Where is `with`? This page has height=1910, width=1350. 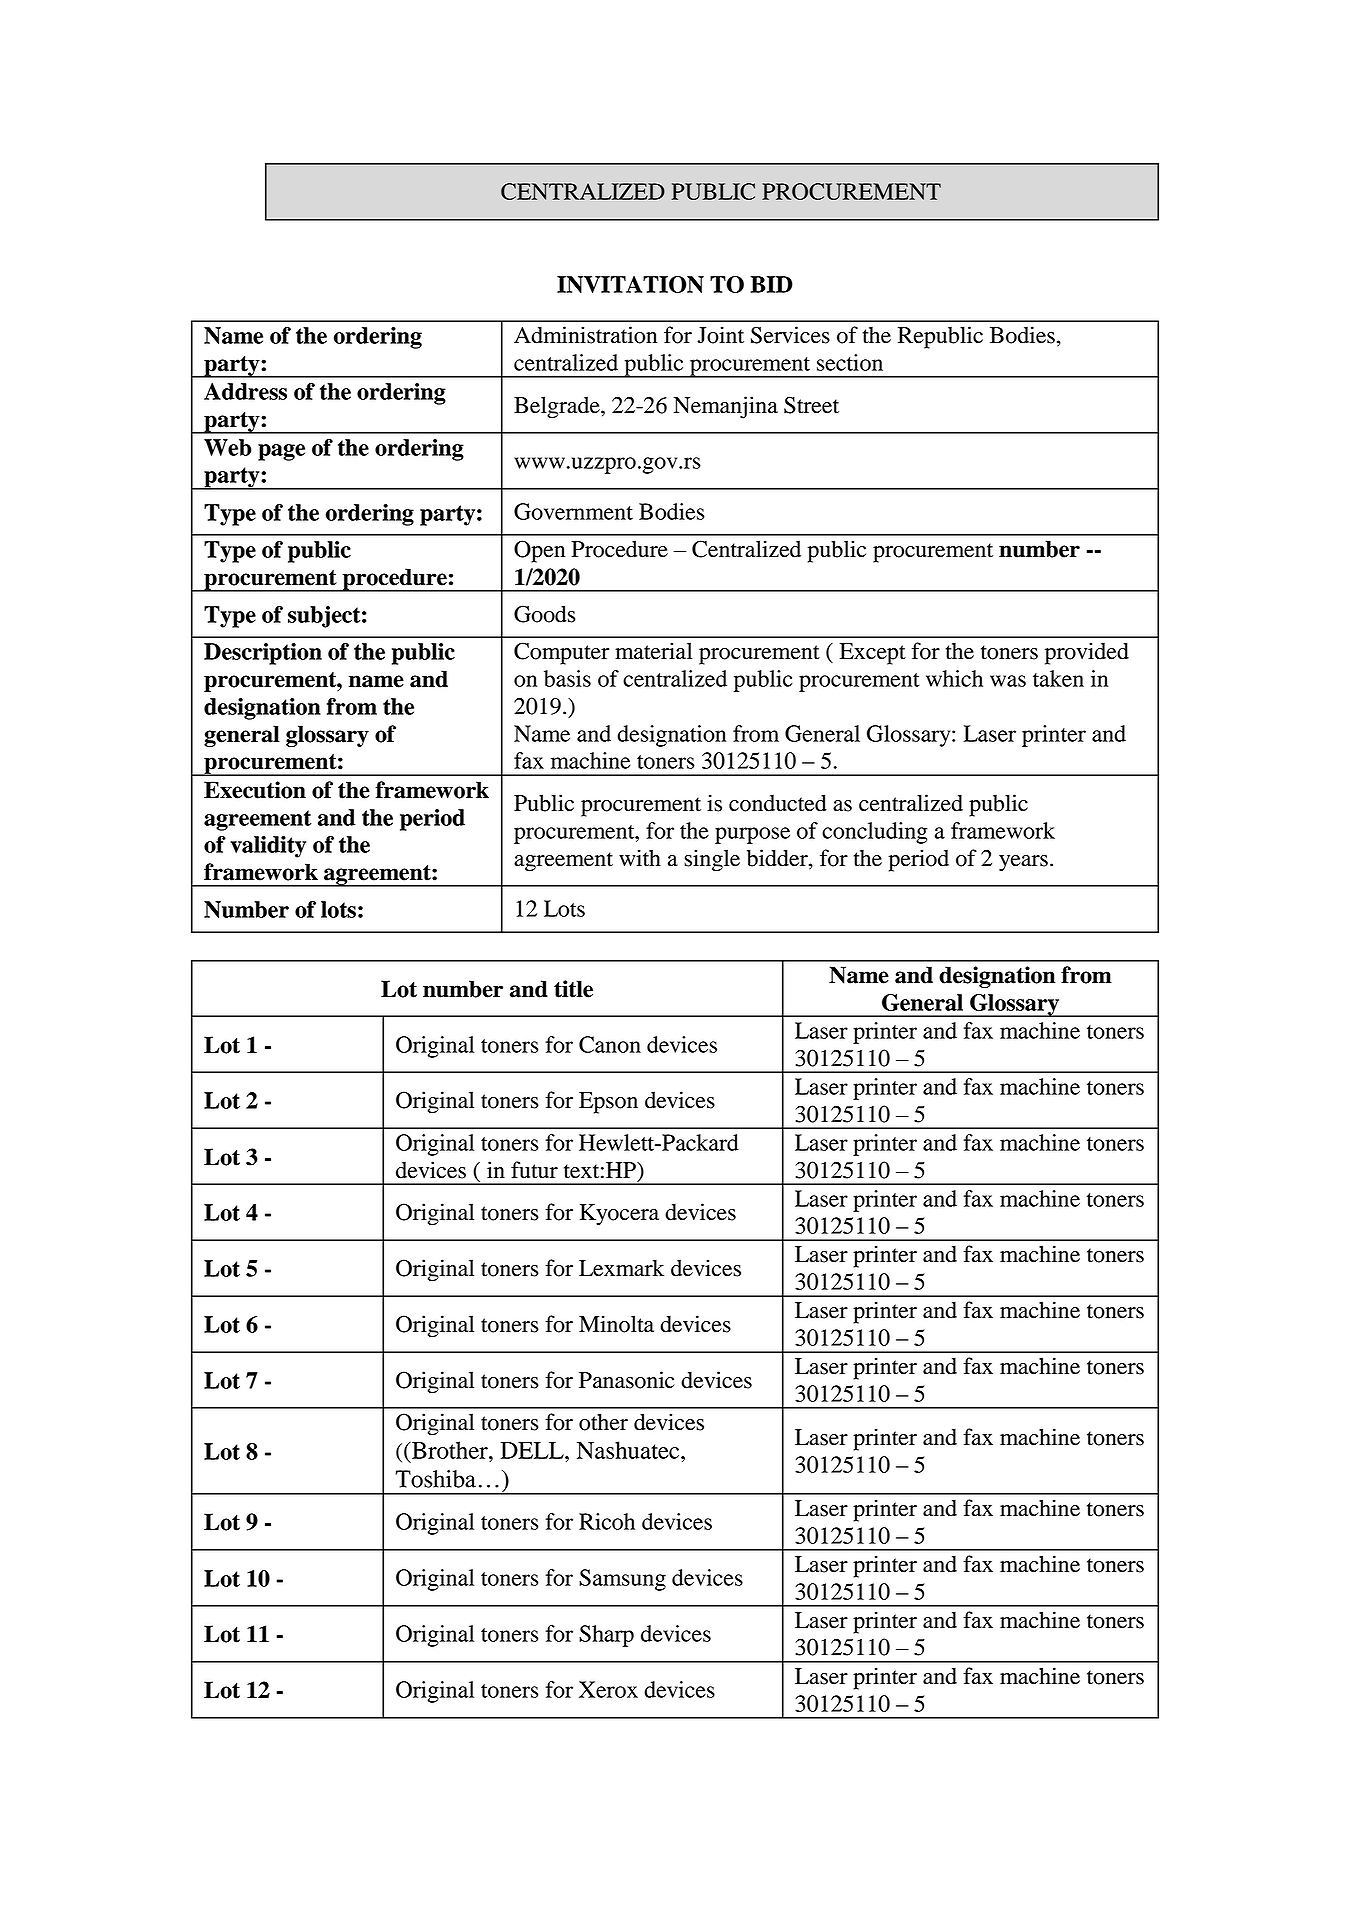
with is located at coordinates (640, 858).
